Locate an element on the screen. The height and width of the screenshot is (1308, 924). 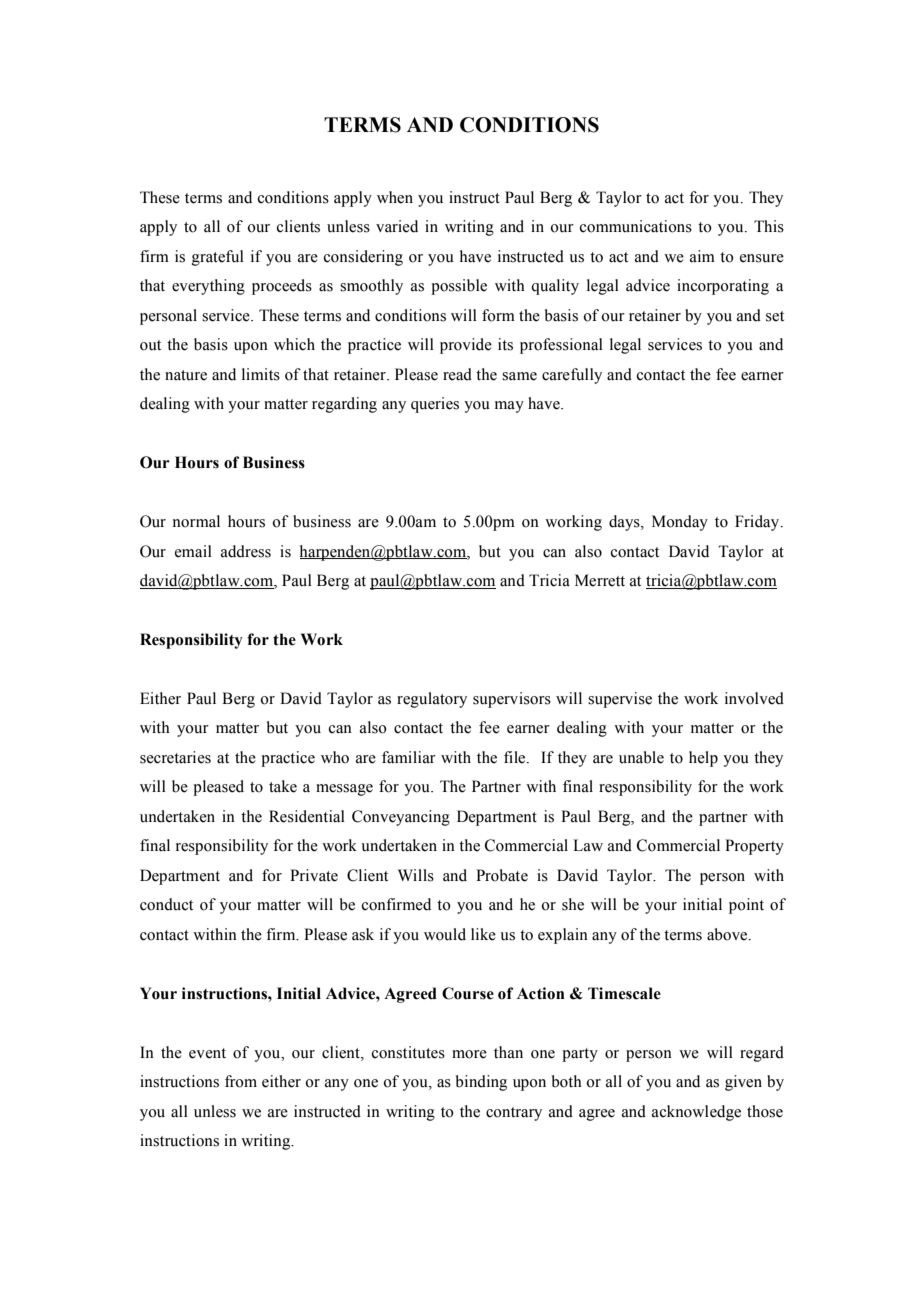
grateful is located at coordinates (218, 258).
